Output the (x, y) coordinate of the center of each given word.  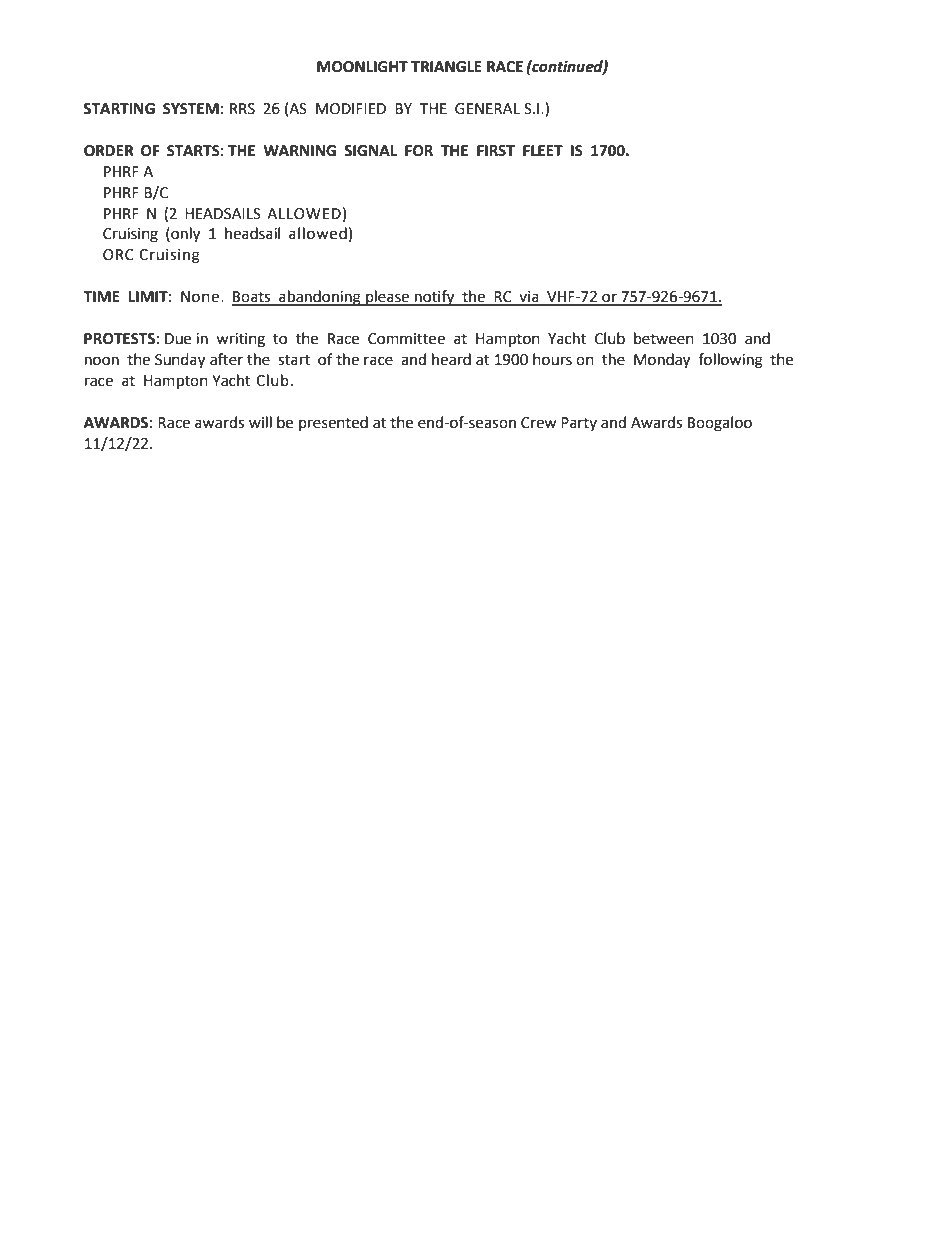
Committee (406, 339)
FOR (419, 151)
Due (178, 339)
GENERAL (487, 109)
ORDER (109, 151)
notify (435, 298)
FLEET (543, 150)
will (260, 422)
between (664, 338)
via (529, 298)
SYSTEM (191, 109)
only (184, 235)
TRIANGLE (446, 67)
